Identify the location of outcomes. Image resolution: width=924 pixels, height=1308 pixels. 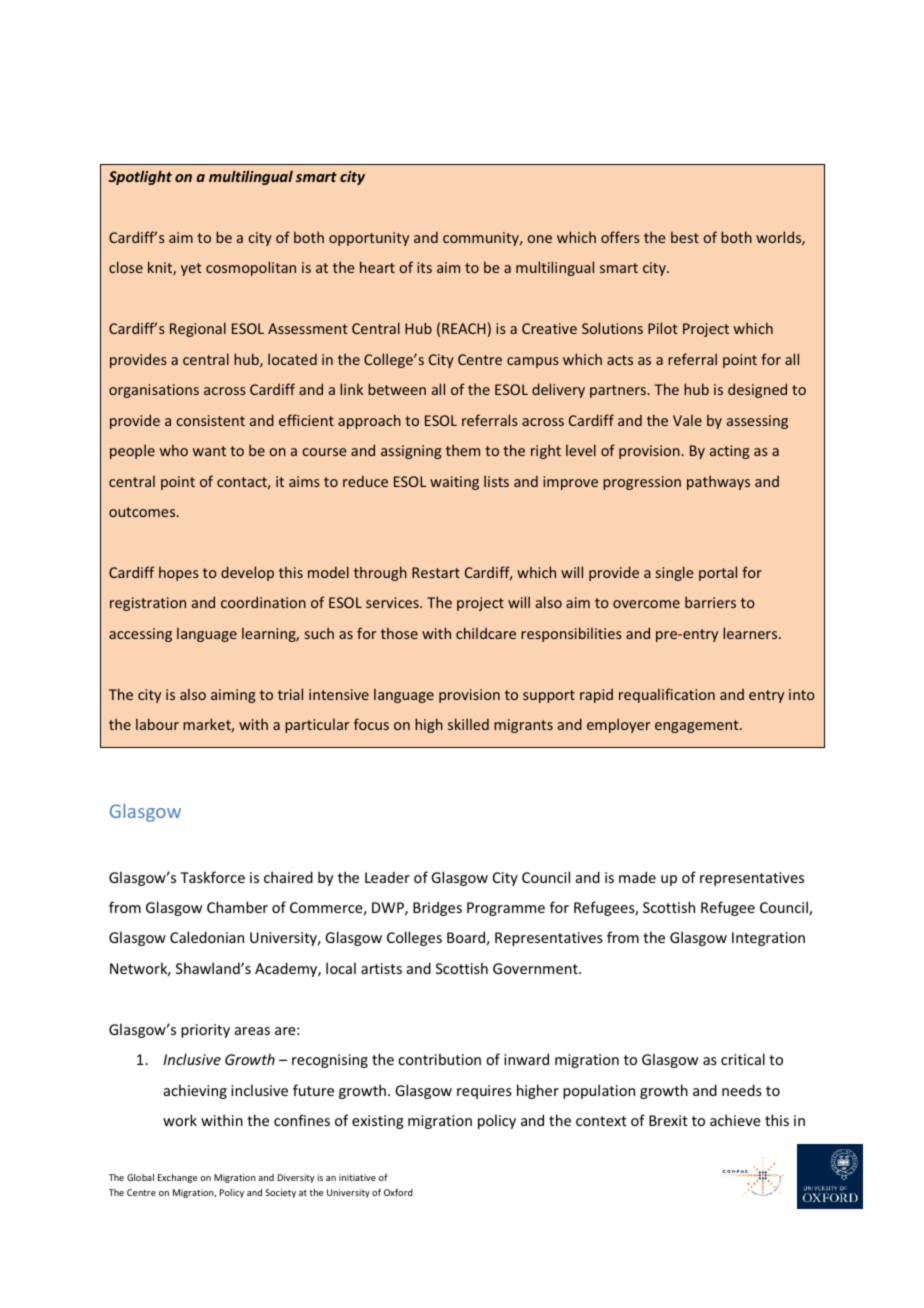
(143, 512).
